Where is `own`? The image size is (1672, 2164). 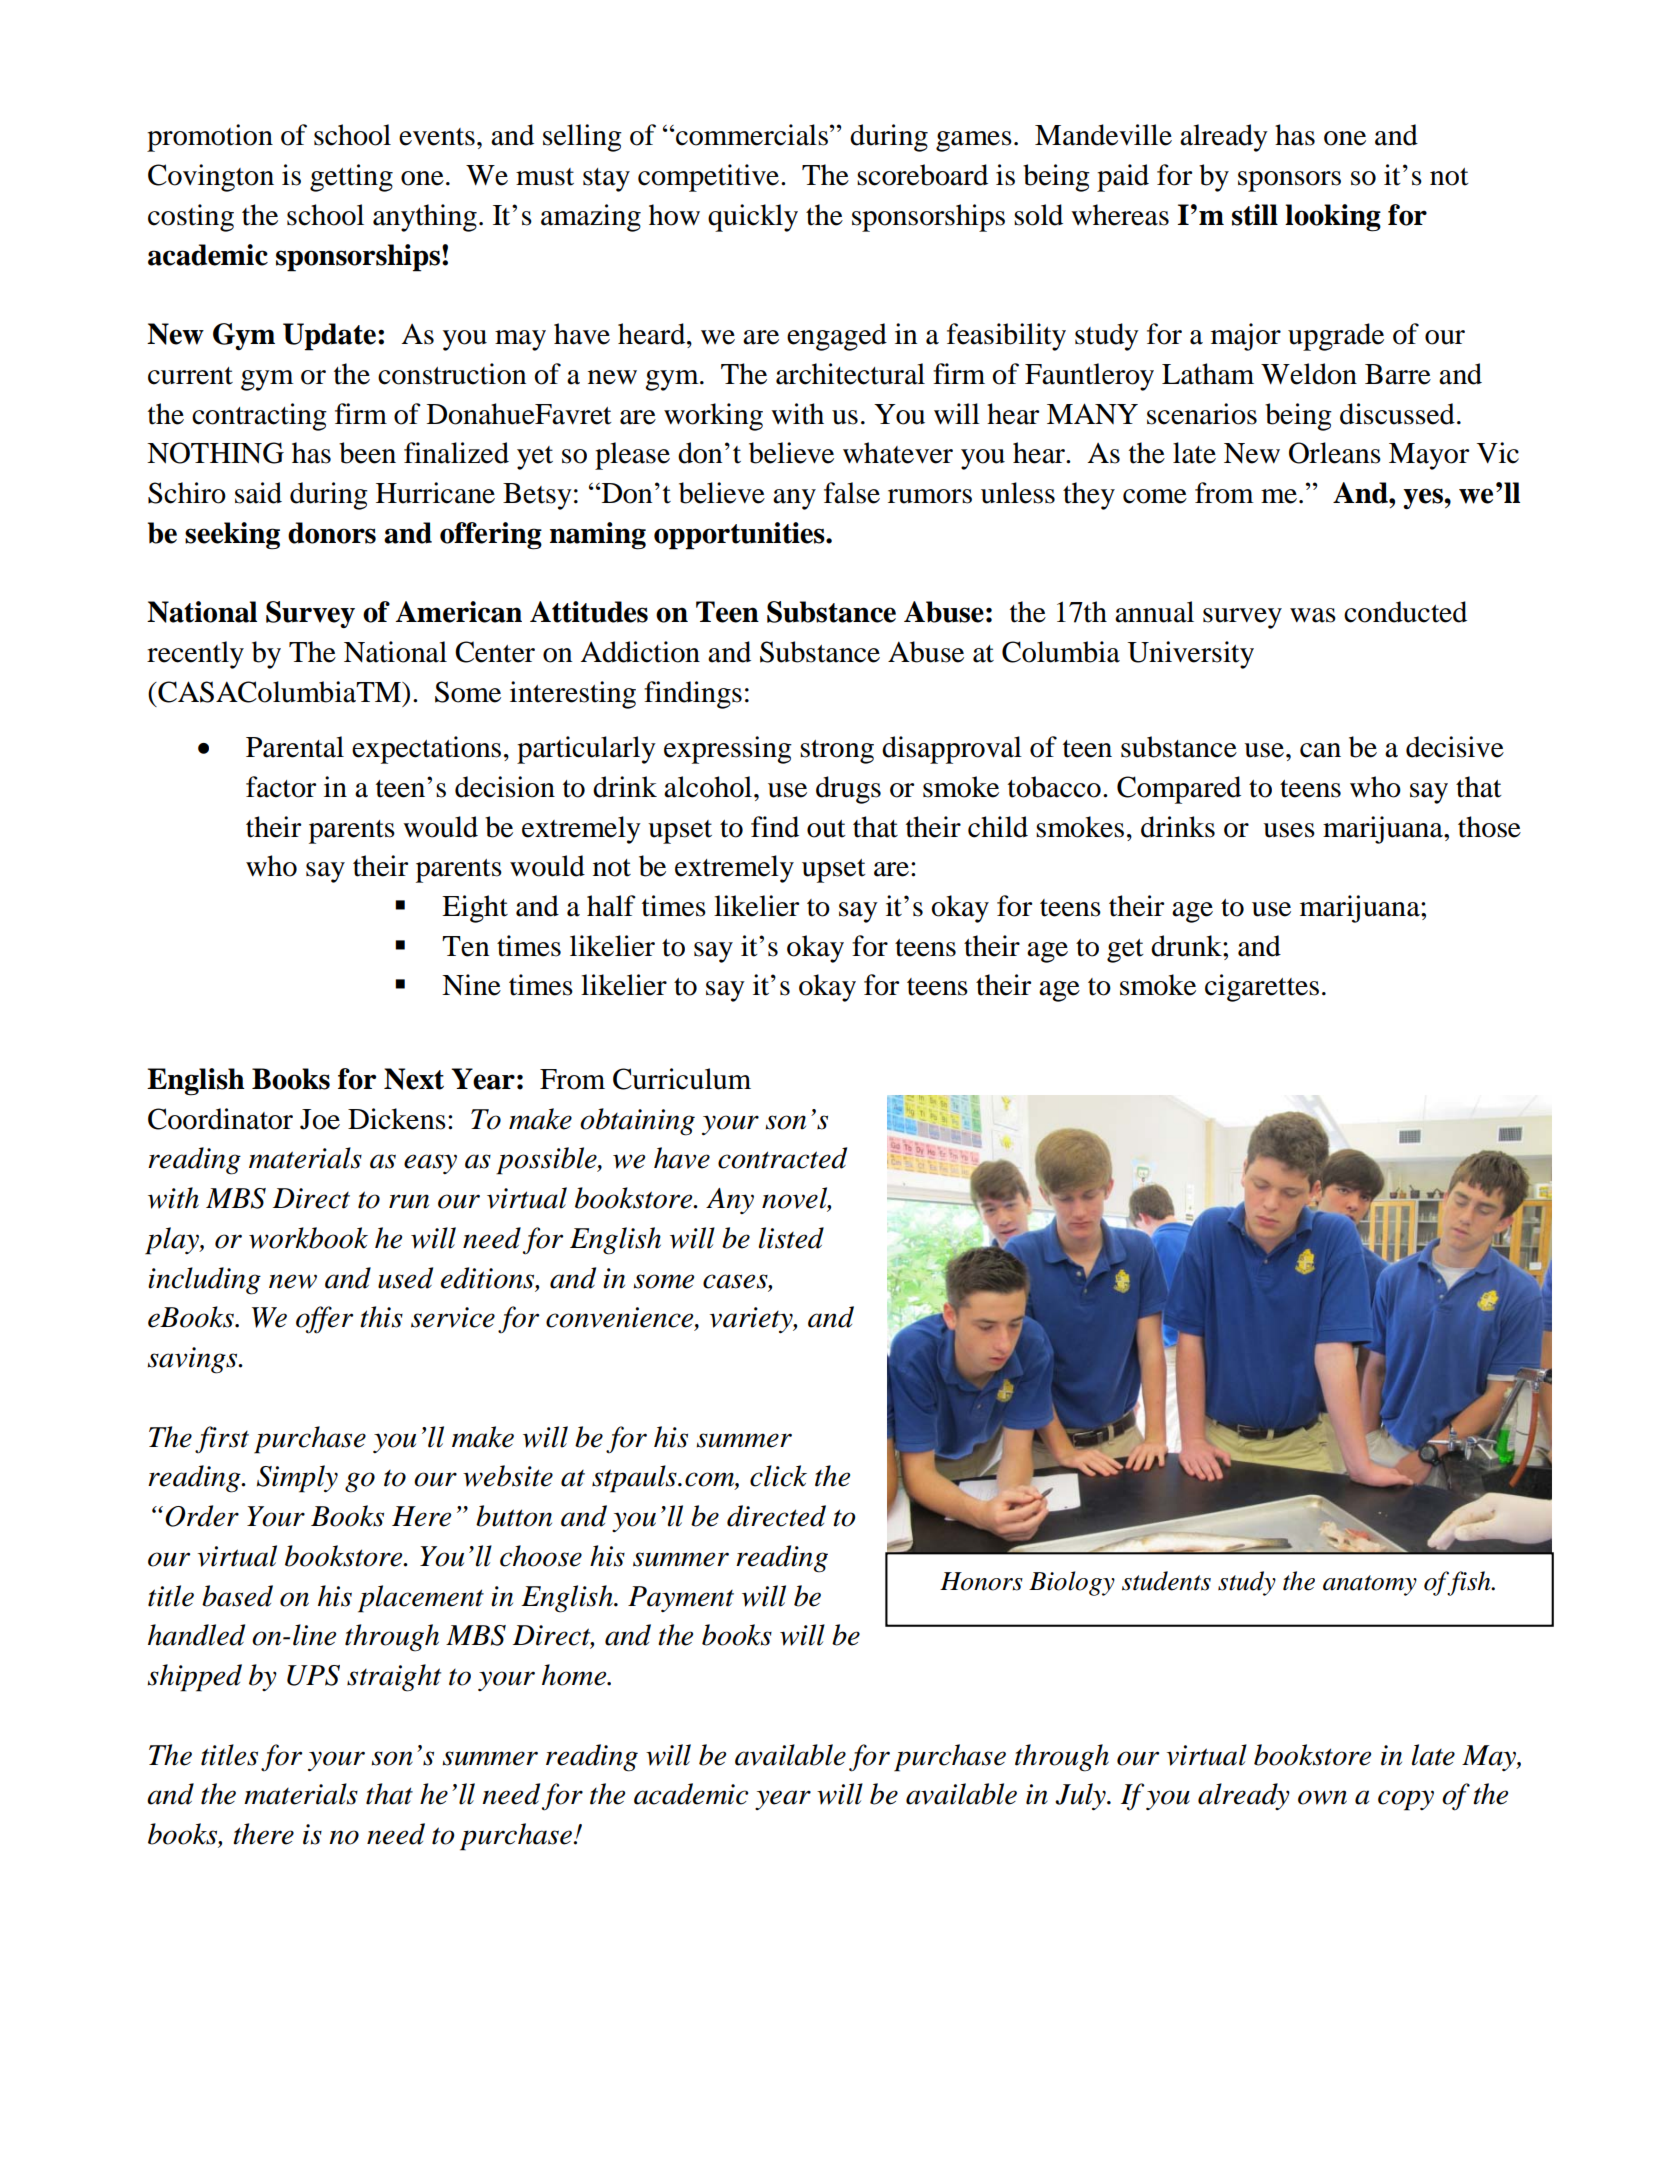 own is located at coordinates (1322, 1797).
